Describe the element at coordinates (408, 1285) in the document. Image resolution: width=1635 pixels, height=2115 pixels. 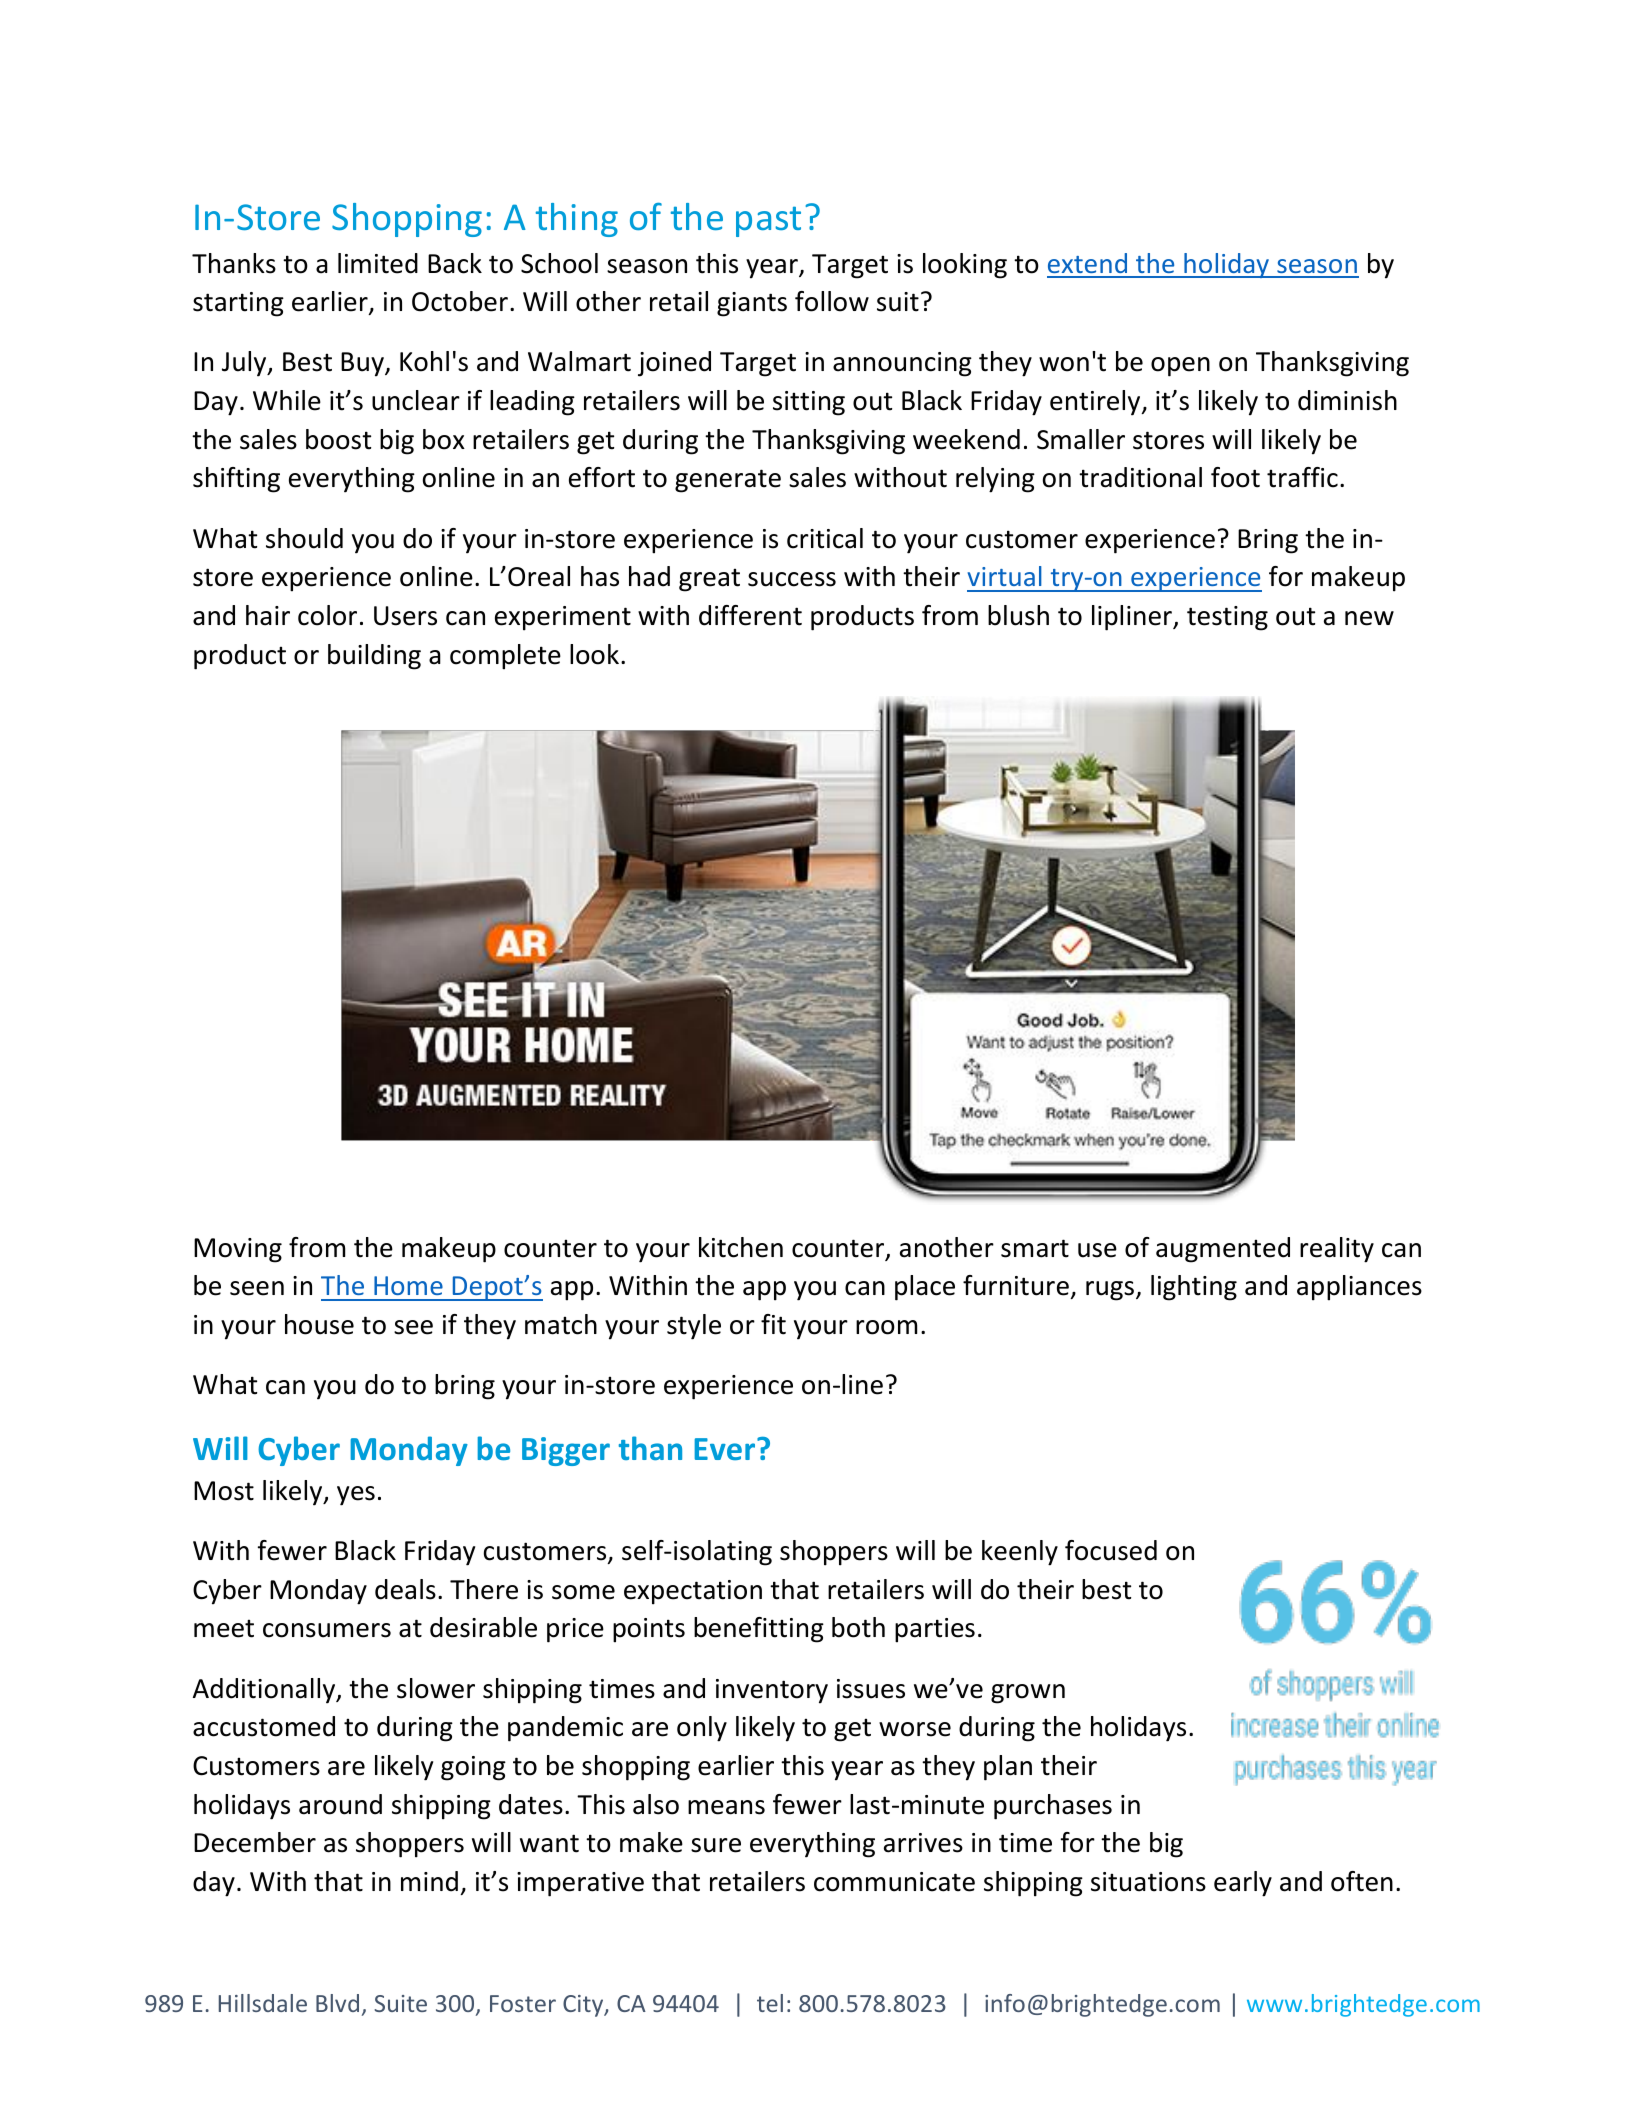
I see `Home` at that location.
